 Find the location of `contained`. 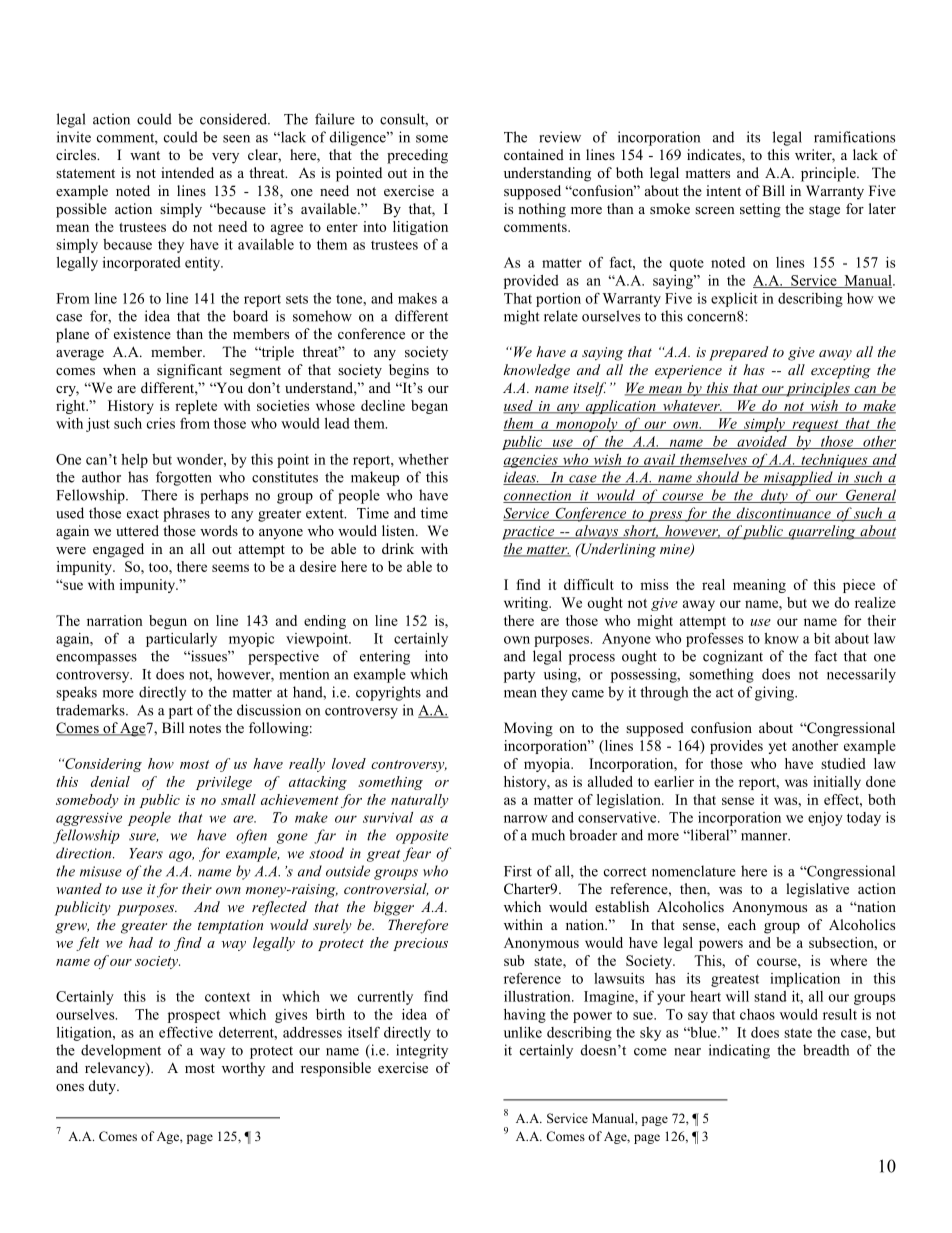

contained is located at coordinates (534, 154).
